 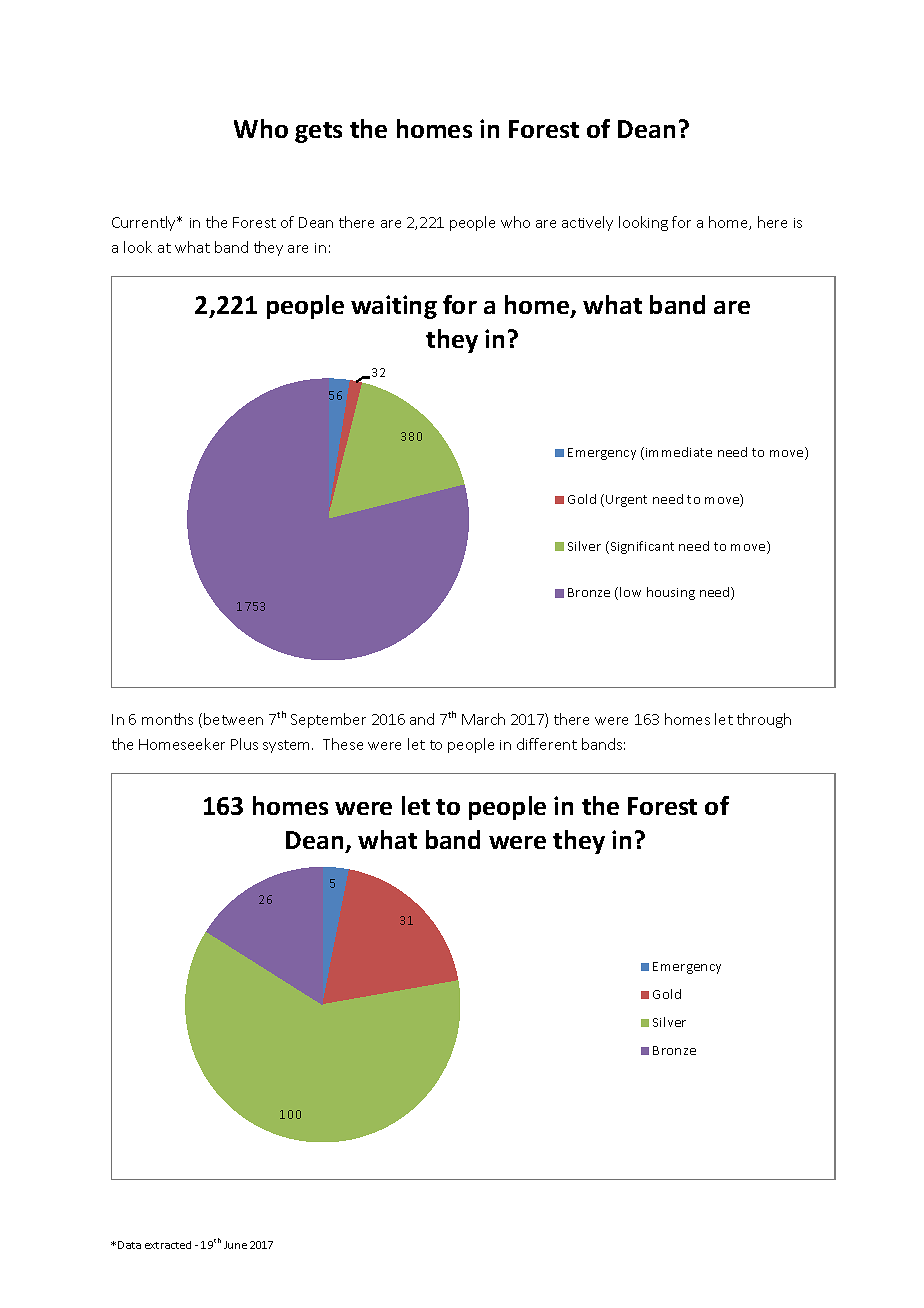 What do you see at coordinates (233, 719) in the screenshot?
I see `between` at bounding box center [233, 719].
